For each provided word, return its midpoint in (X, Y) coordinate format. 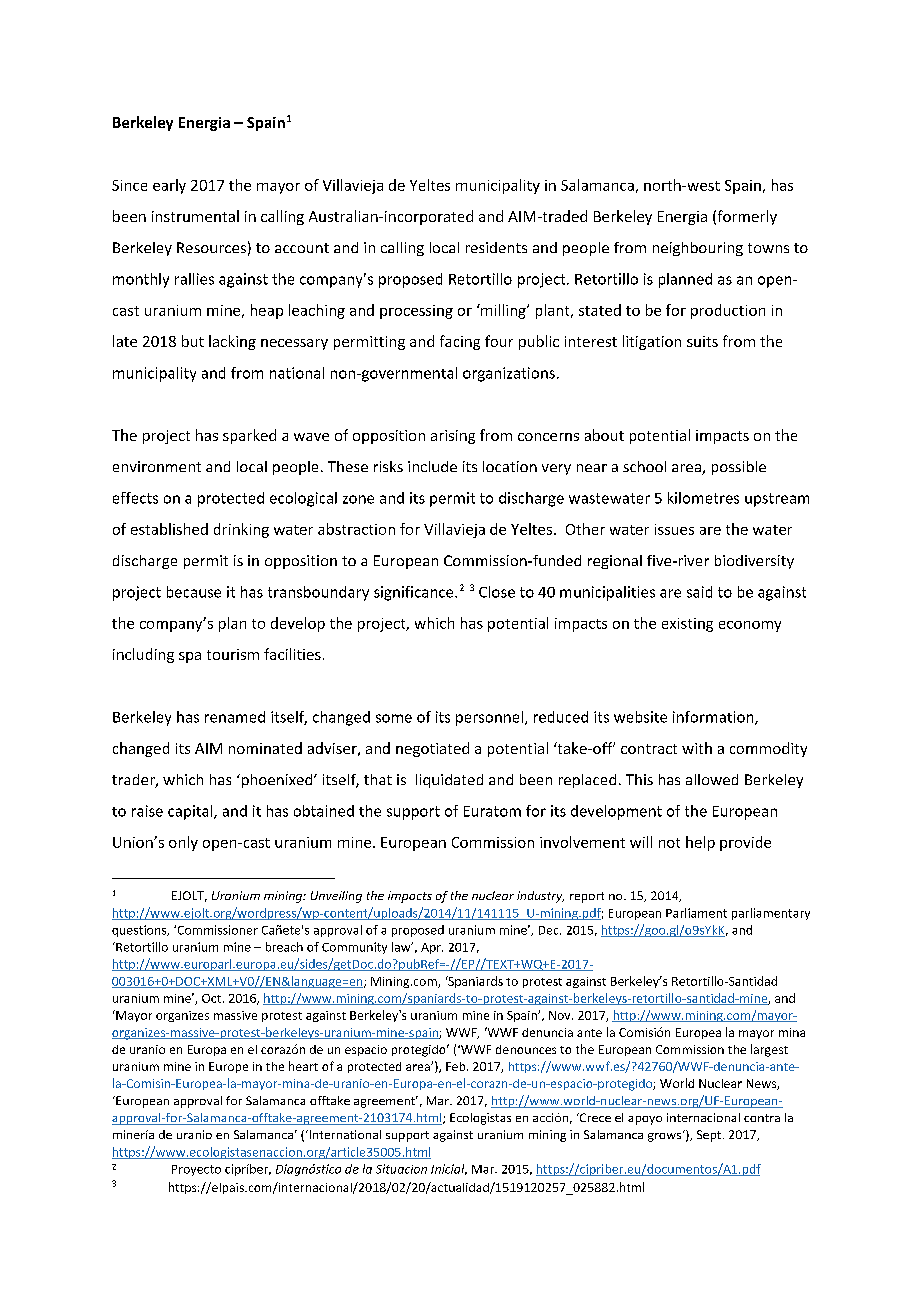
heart (303, 1066)
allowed (712, 779)
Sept (709, 1136)
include (432, 466)
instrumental (195, 216)
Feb (457, 1066)
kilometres (703, 498)
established (169, 529)
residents (496, 247)
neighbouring (698, 249)
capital (191, 812)
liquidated (449, 781)
